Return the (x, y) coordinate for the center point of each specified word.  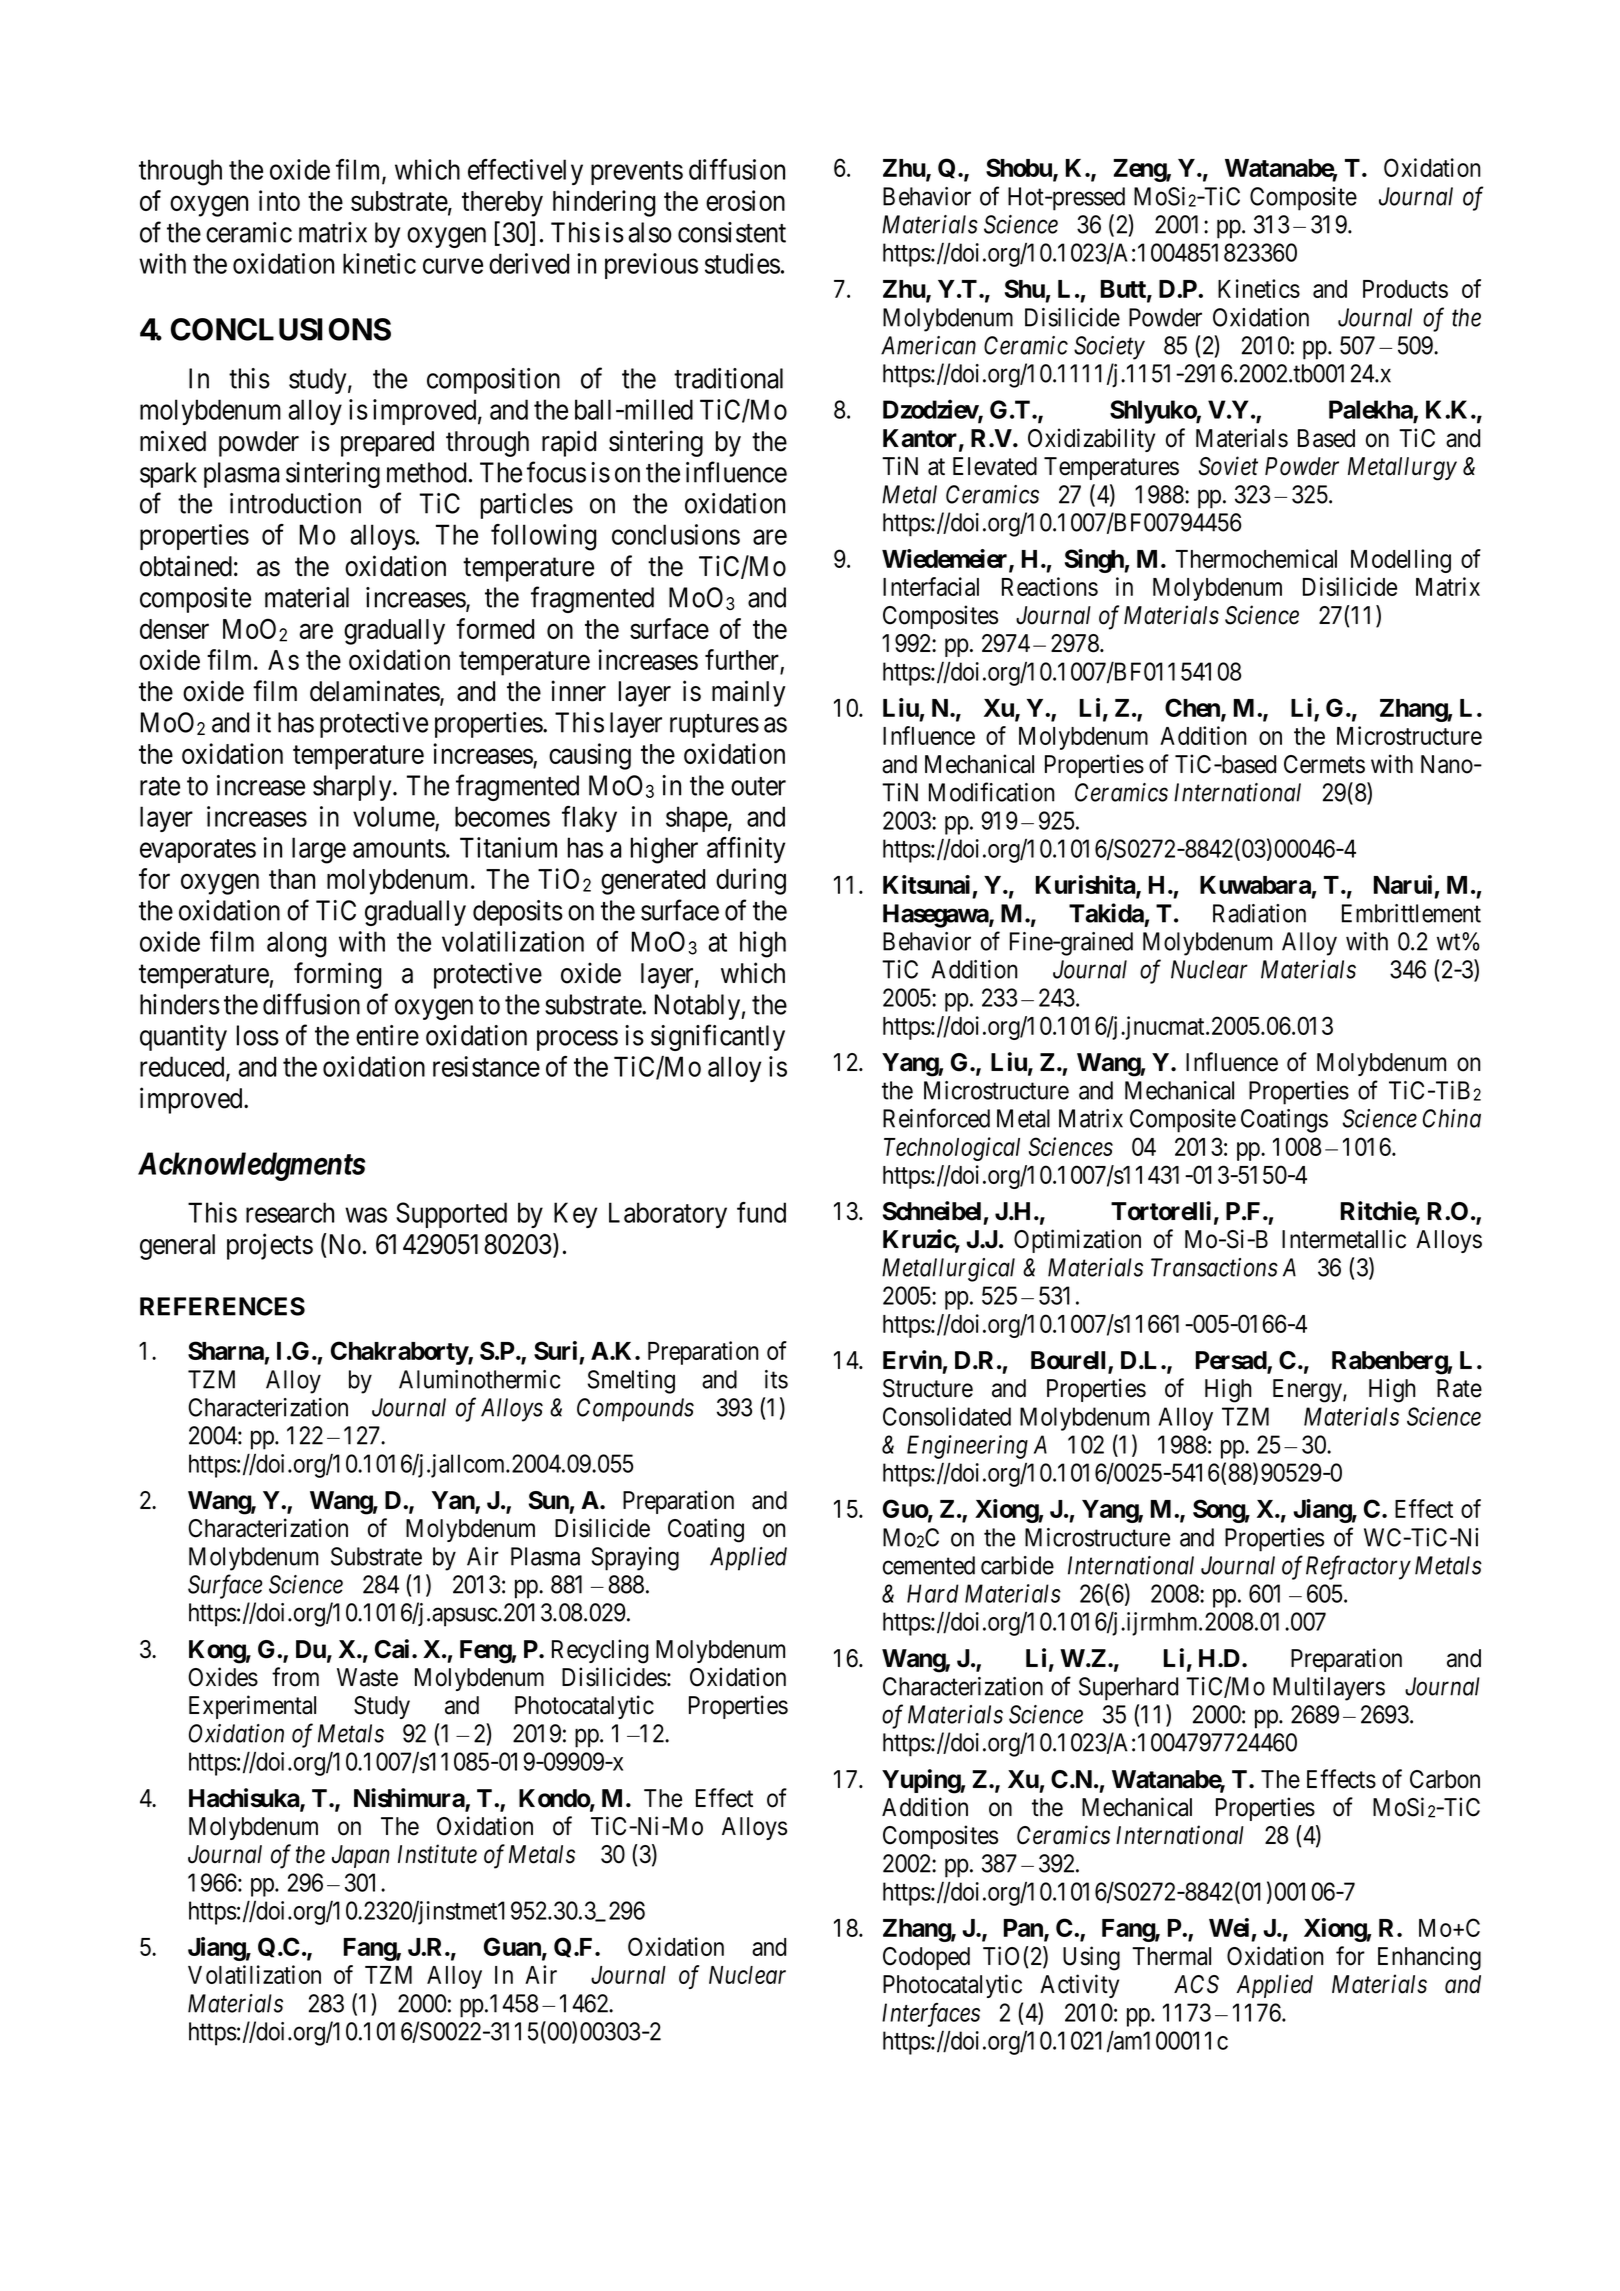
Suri (555, 1350)
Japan (361, 1856)
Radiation (1259, 913)
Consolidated (947, 1416)
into (279, 200)
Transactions (1214, 1267)
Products (1405, 289)
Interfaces (931, 2015)
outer (758, 786)
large (319, 850)
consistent (732, 232)
